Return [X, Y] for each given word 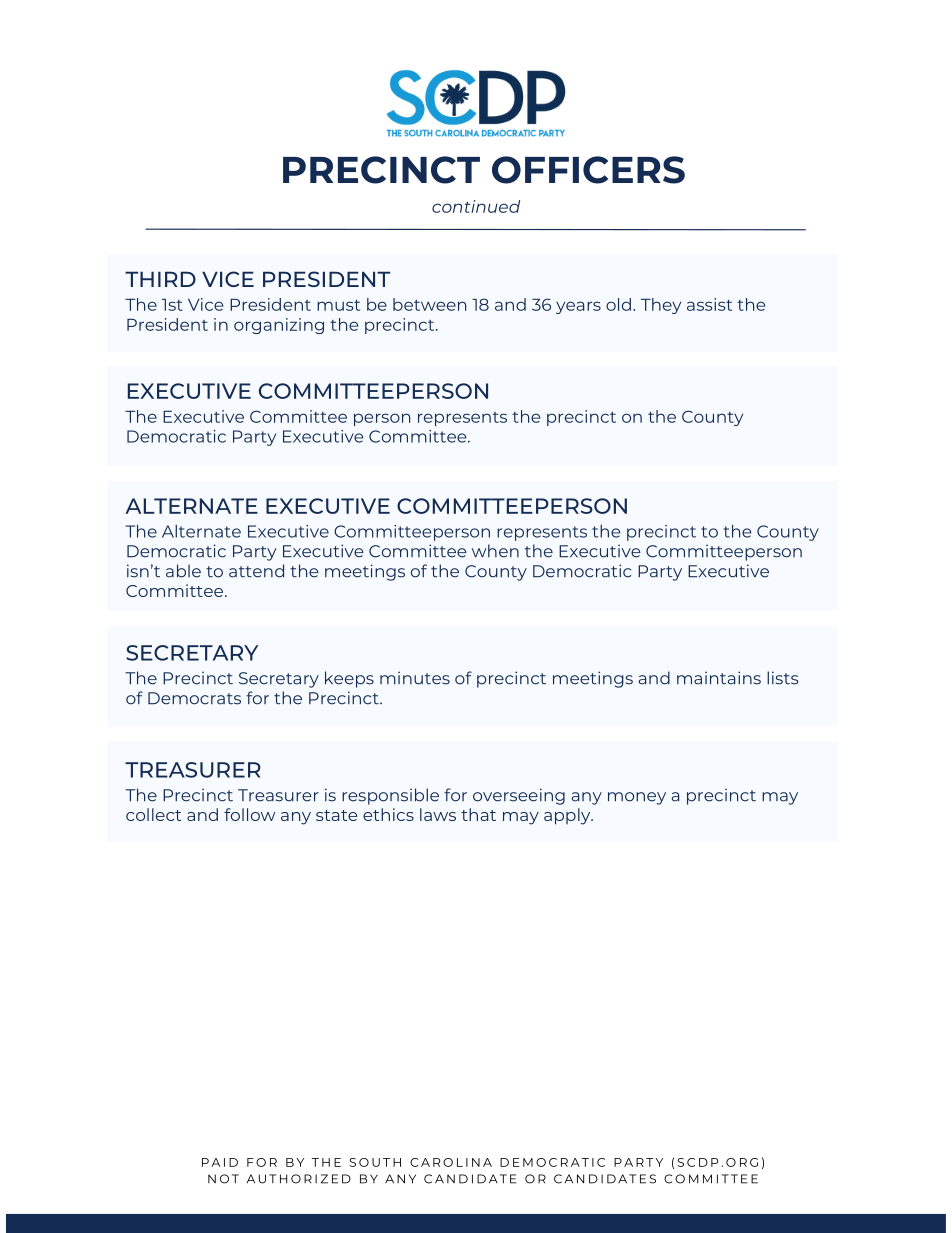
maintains [719, 678]
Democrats [194, 698]
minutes [415, 678]
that [478, 814]
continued [476, 206]
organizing [279, 326]
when [495, 551]
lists [783, 678]
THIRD [160, 279]
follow [249, 814]
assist [709, 304]
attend [256, 571]
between [429, 304]
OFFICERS [588, 170]
